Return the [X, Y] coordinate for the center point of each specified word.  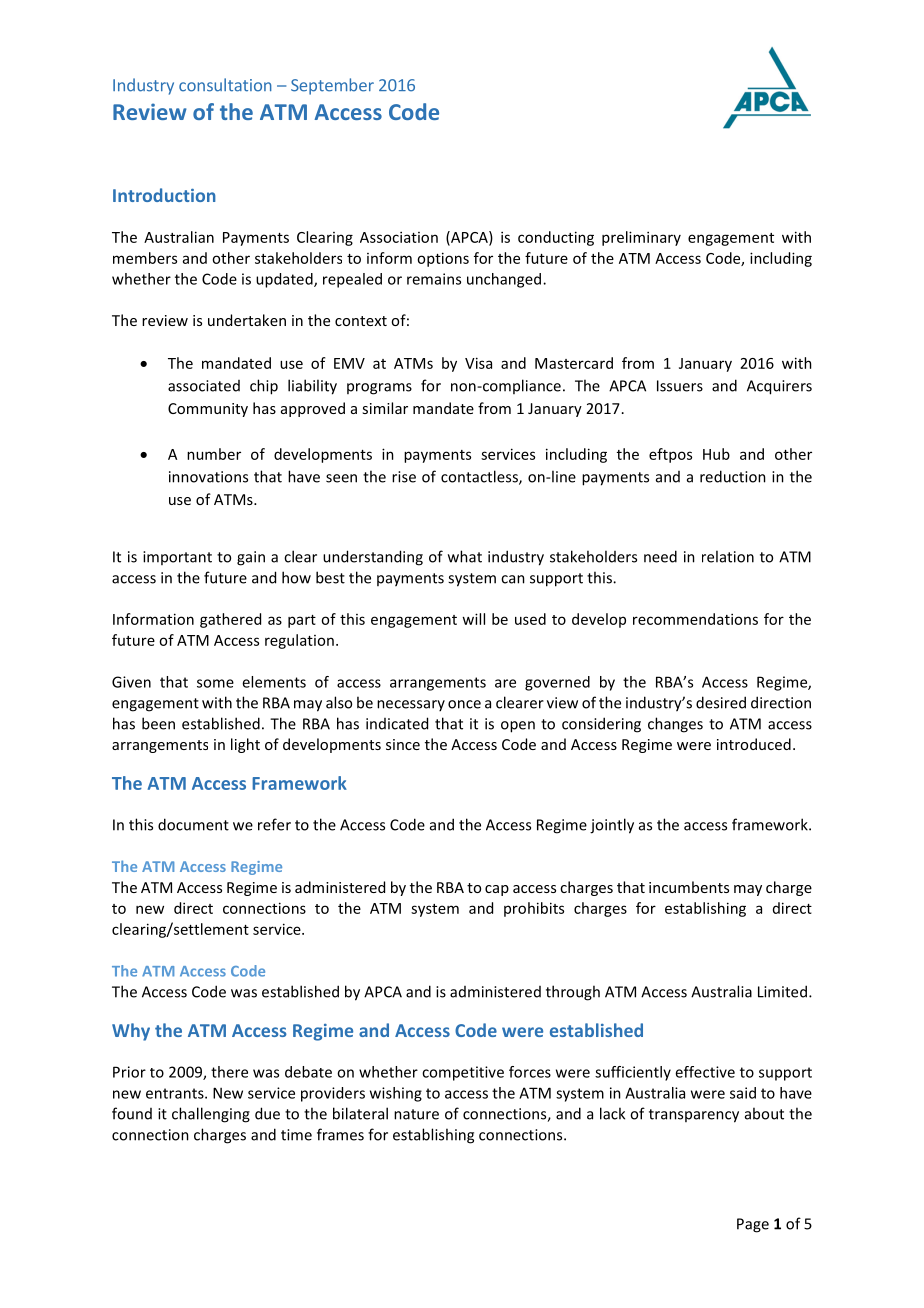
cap [497, 890]
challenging [211, 1115]
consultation [225, 85]
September [332, 86]
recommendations [695, 619]
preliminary [641, 238]
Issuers [680, 386]
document [193, 824]
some [215, 683]
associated [204, 386]
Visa [478, 363]
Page [753, 1225]
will [473, 619]
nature [416, 1114]
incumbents [689, 887]
